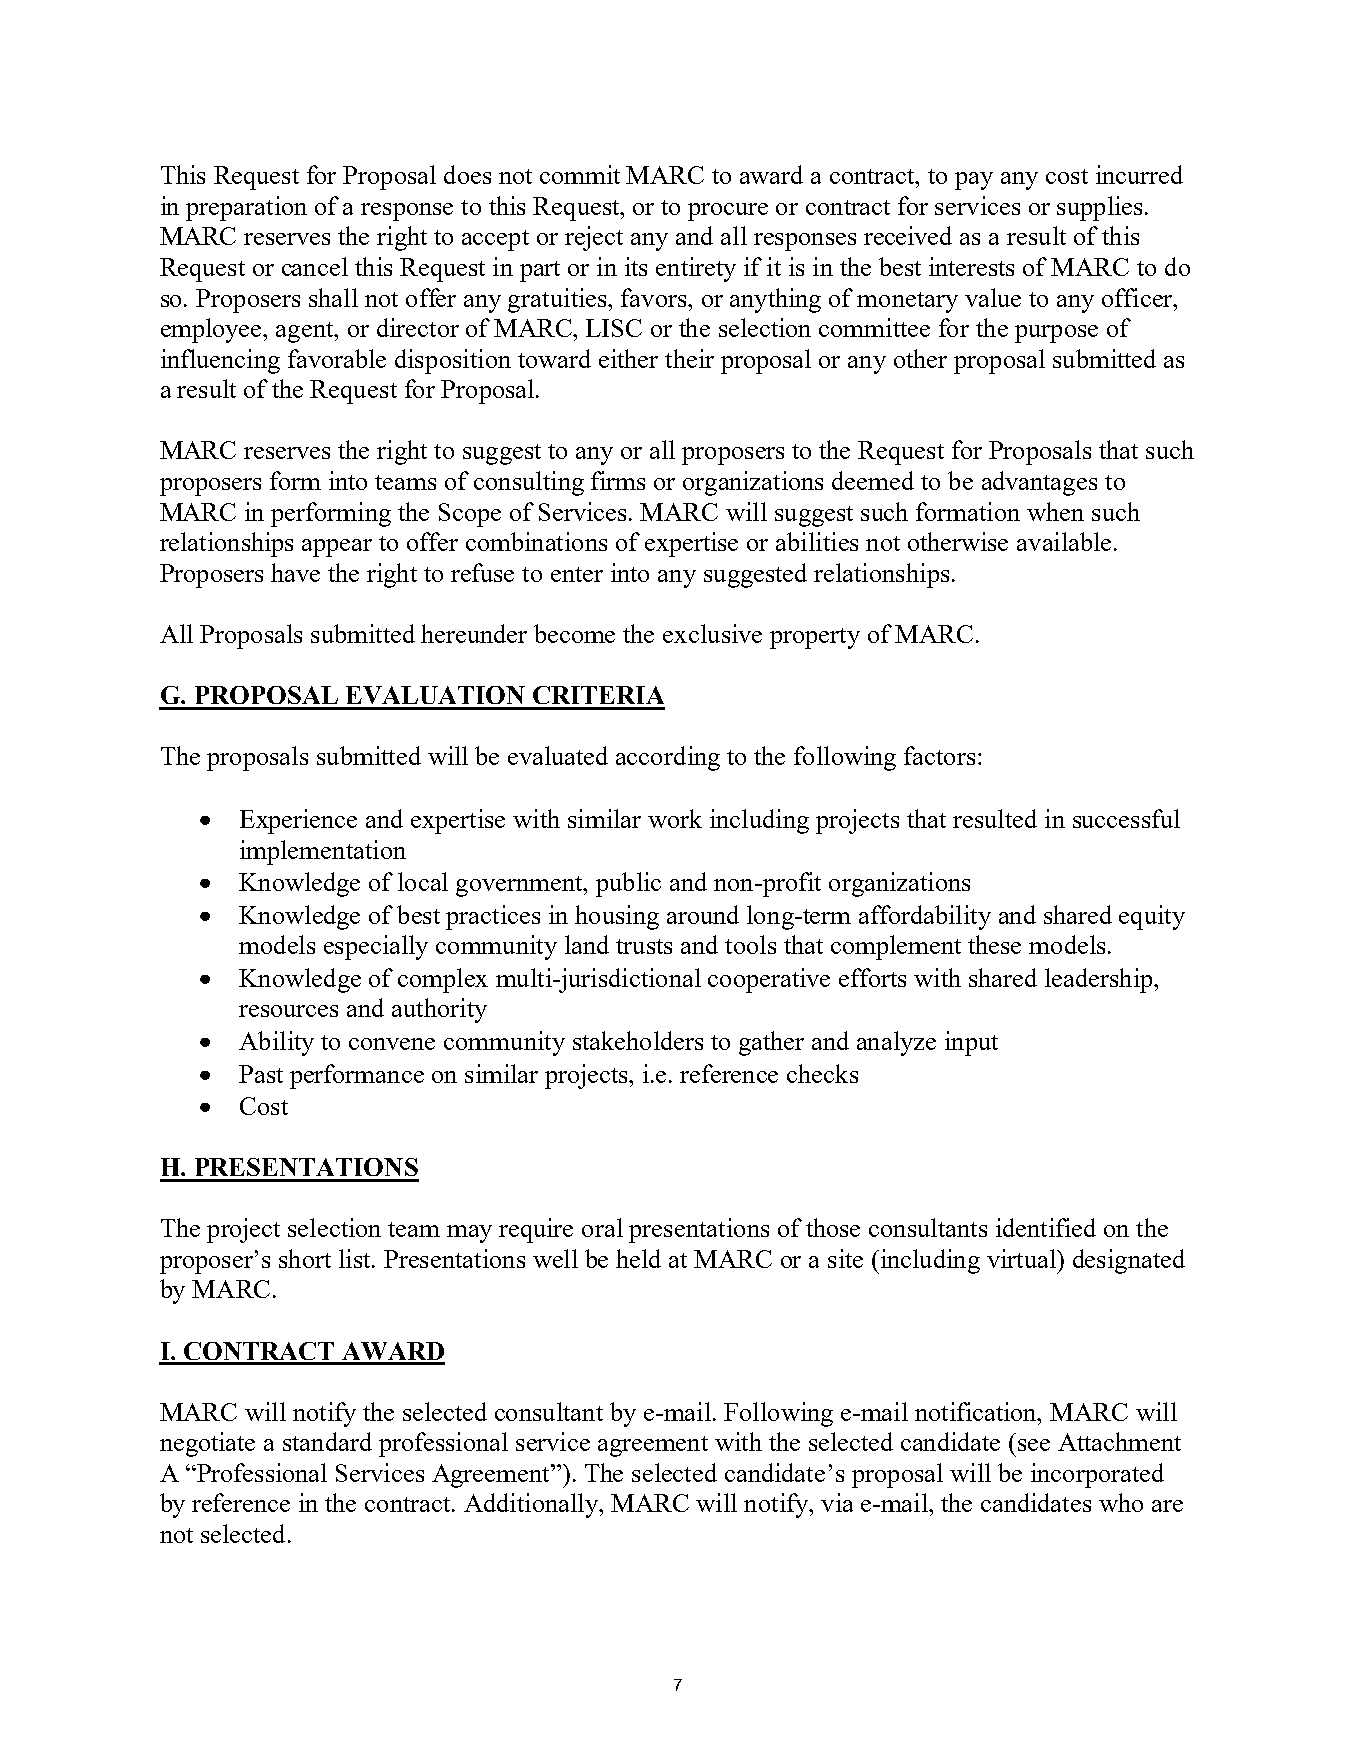 The width and height of the screenshot is (1356, 1755). I want to click on standard, so click(327, 1441).
